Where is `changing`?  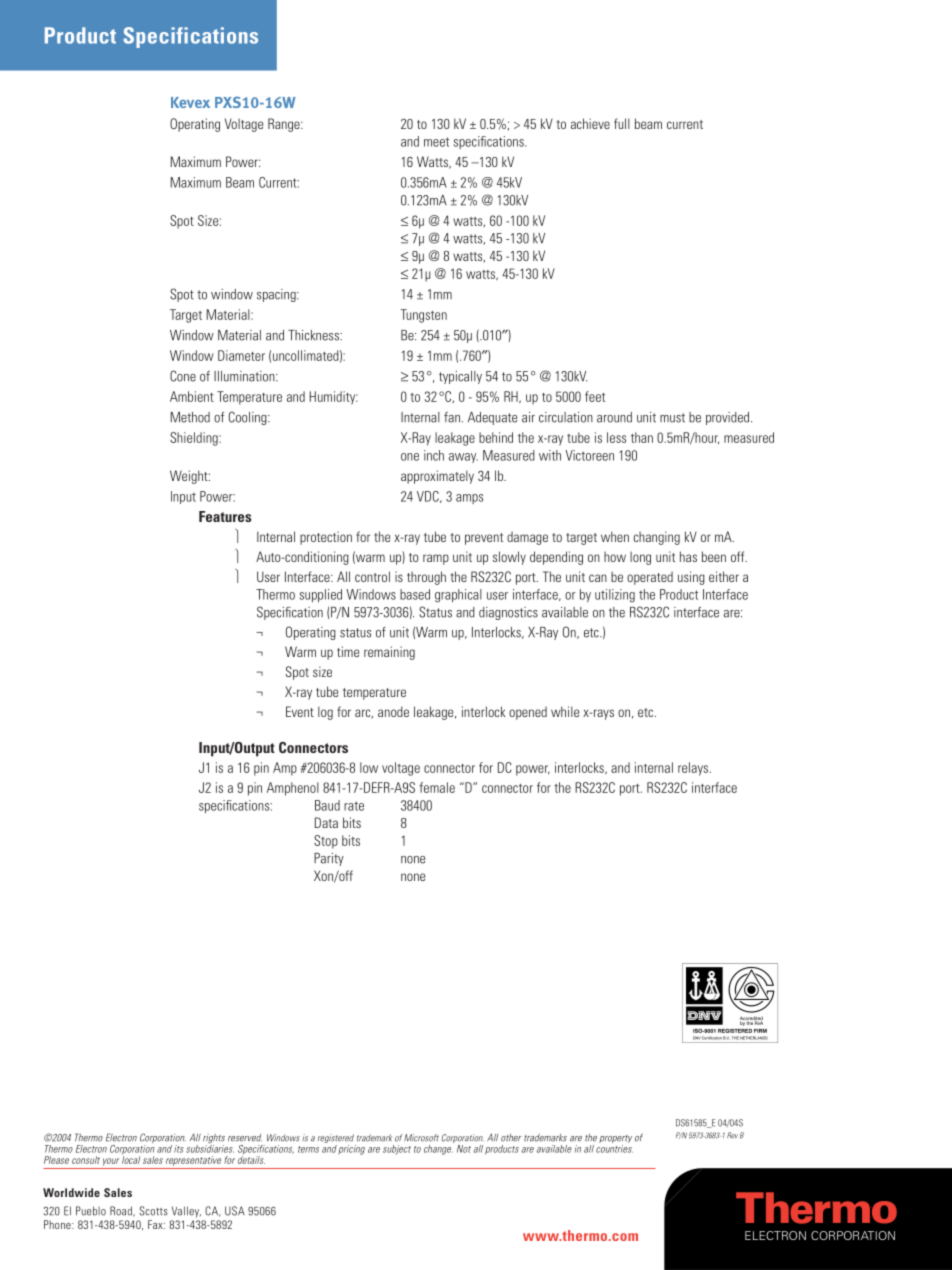 changing is located at coordinates (657, 538).
